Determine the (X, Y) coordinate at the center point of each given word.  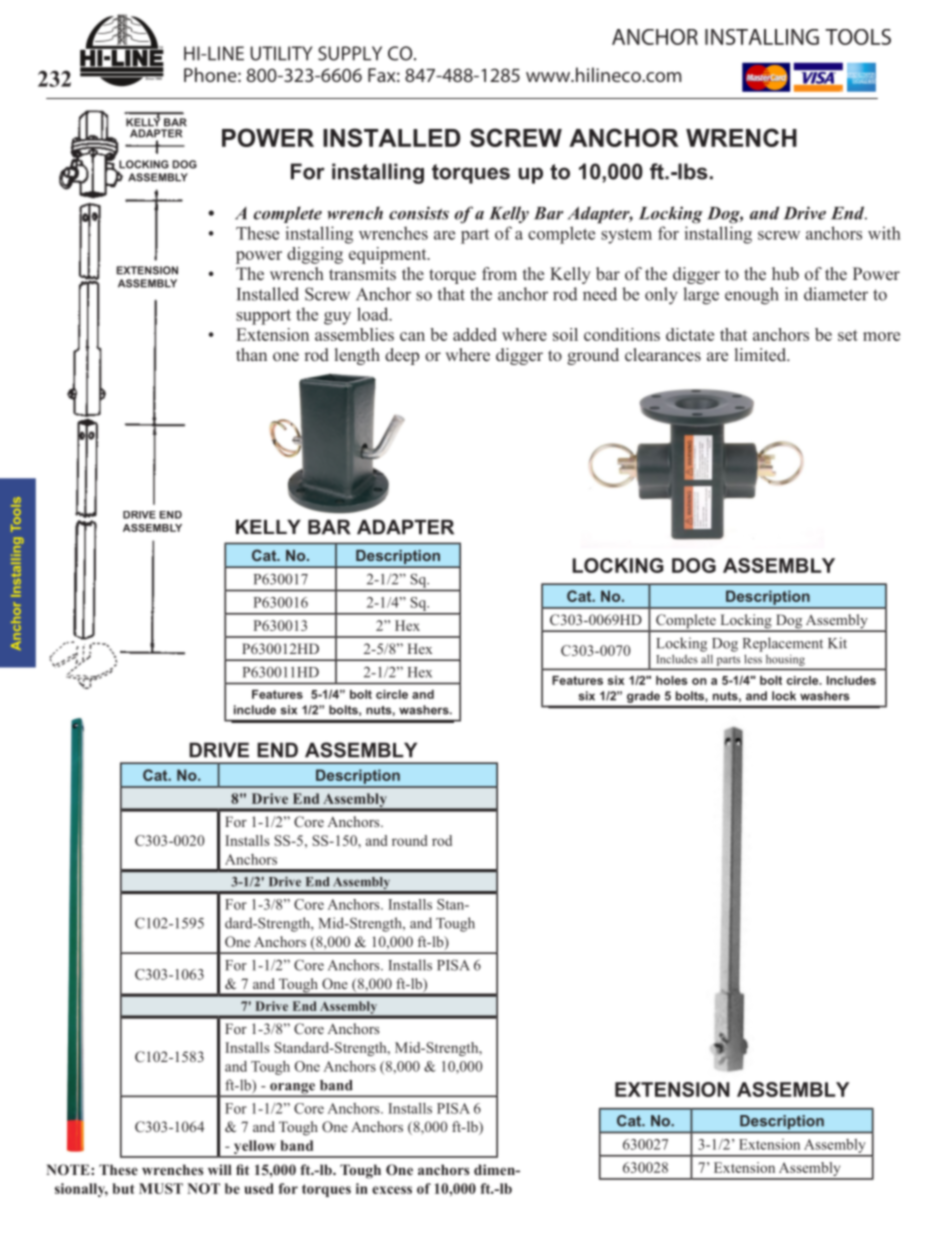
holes (672, 680)
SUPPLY (350, 53)
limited (762, 354)
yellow (255, 1148)
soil (565, 334)
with (884, 233)
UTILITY (281, 53)
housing (785, 660)
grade (643, 697)
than (251, 354)
